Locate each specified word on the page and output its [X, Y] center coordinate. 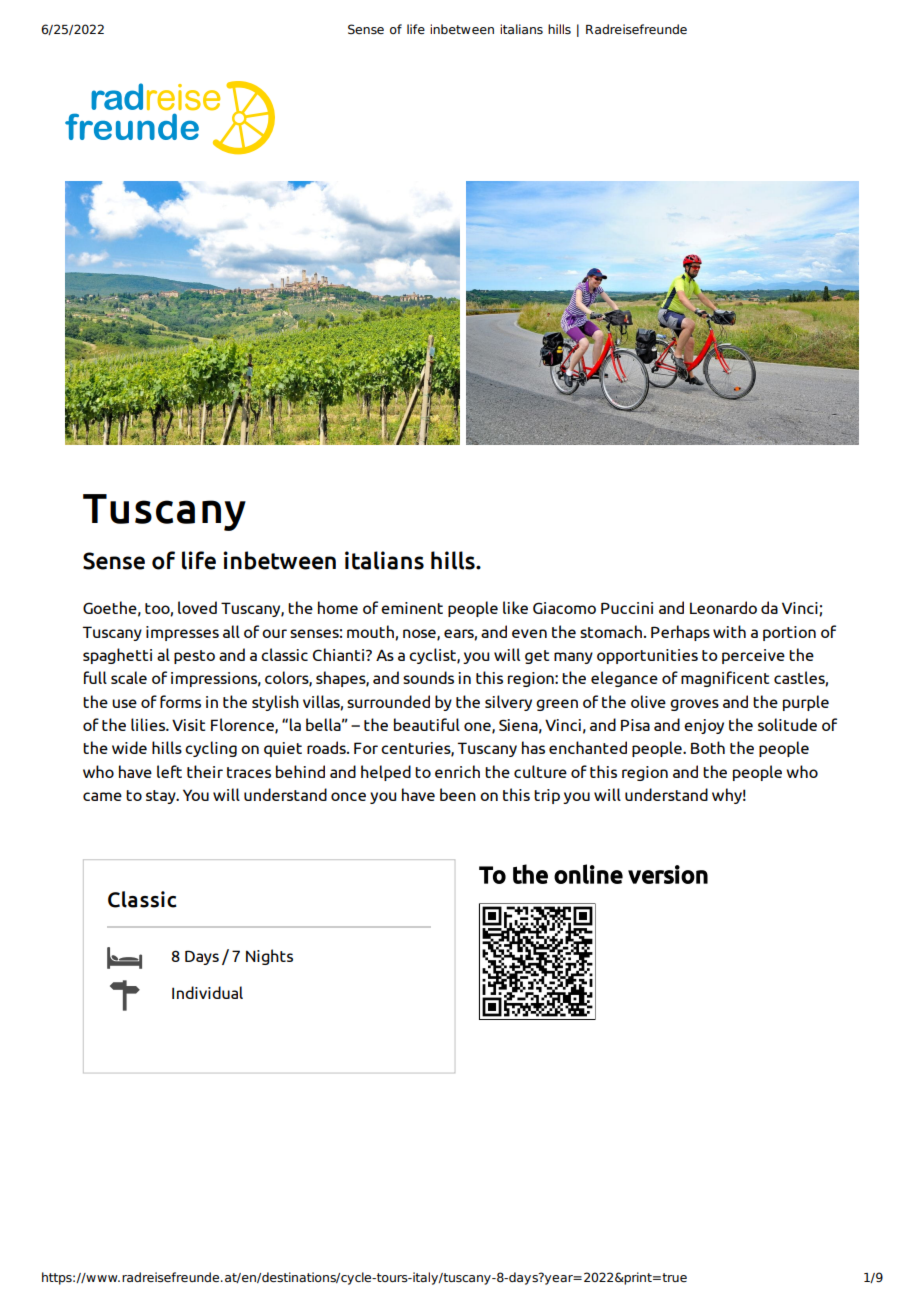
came [102, 796]
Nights [269, 957]
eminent [412, 608]
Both [708, 747]
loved [197, 607]
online [588, 874]
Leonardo [723, 607]
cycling [211, 749]
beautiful [427, 724]
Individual [207, 992]
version [668, 874]
